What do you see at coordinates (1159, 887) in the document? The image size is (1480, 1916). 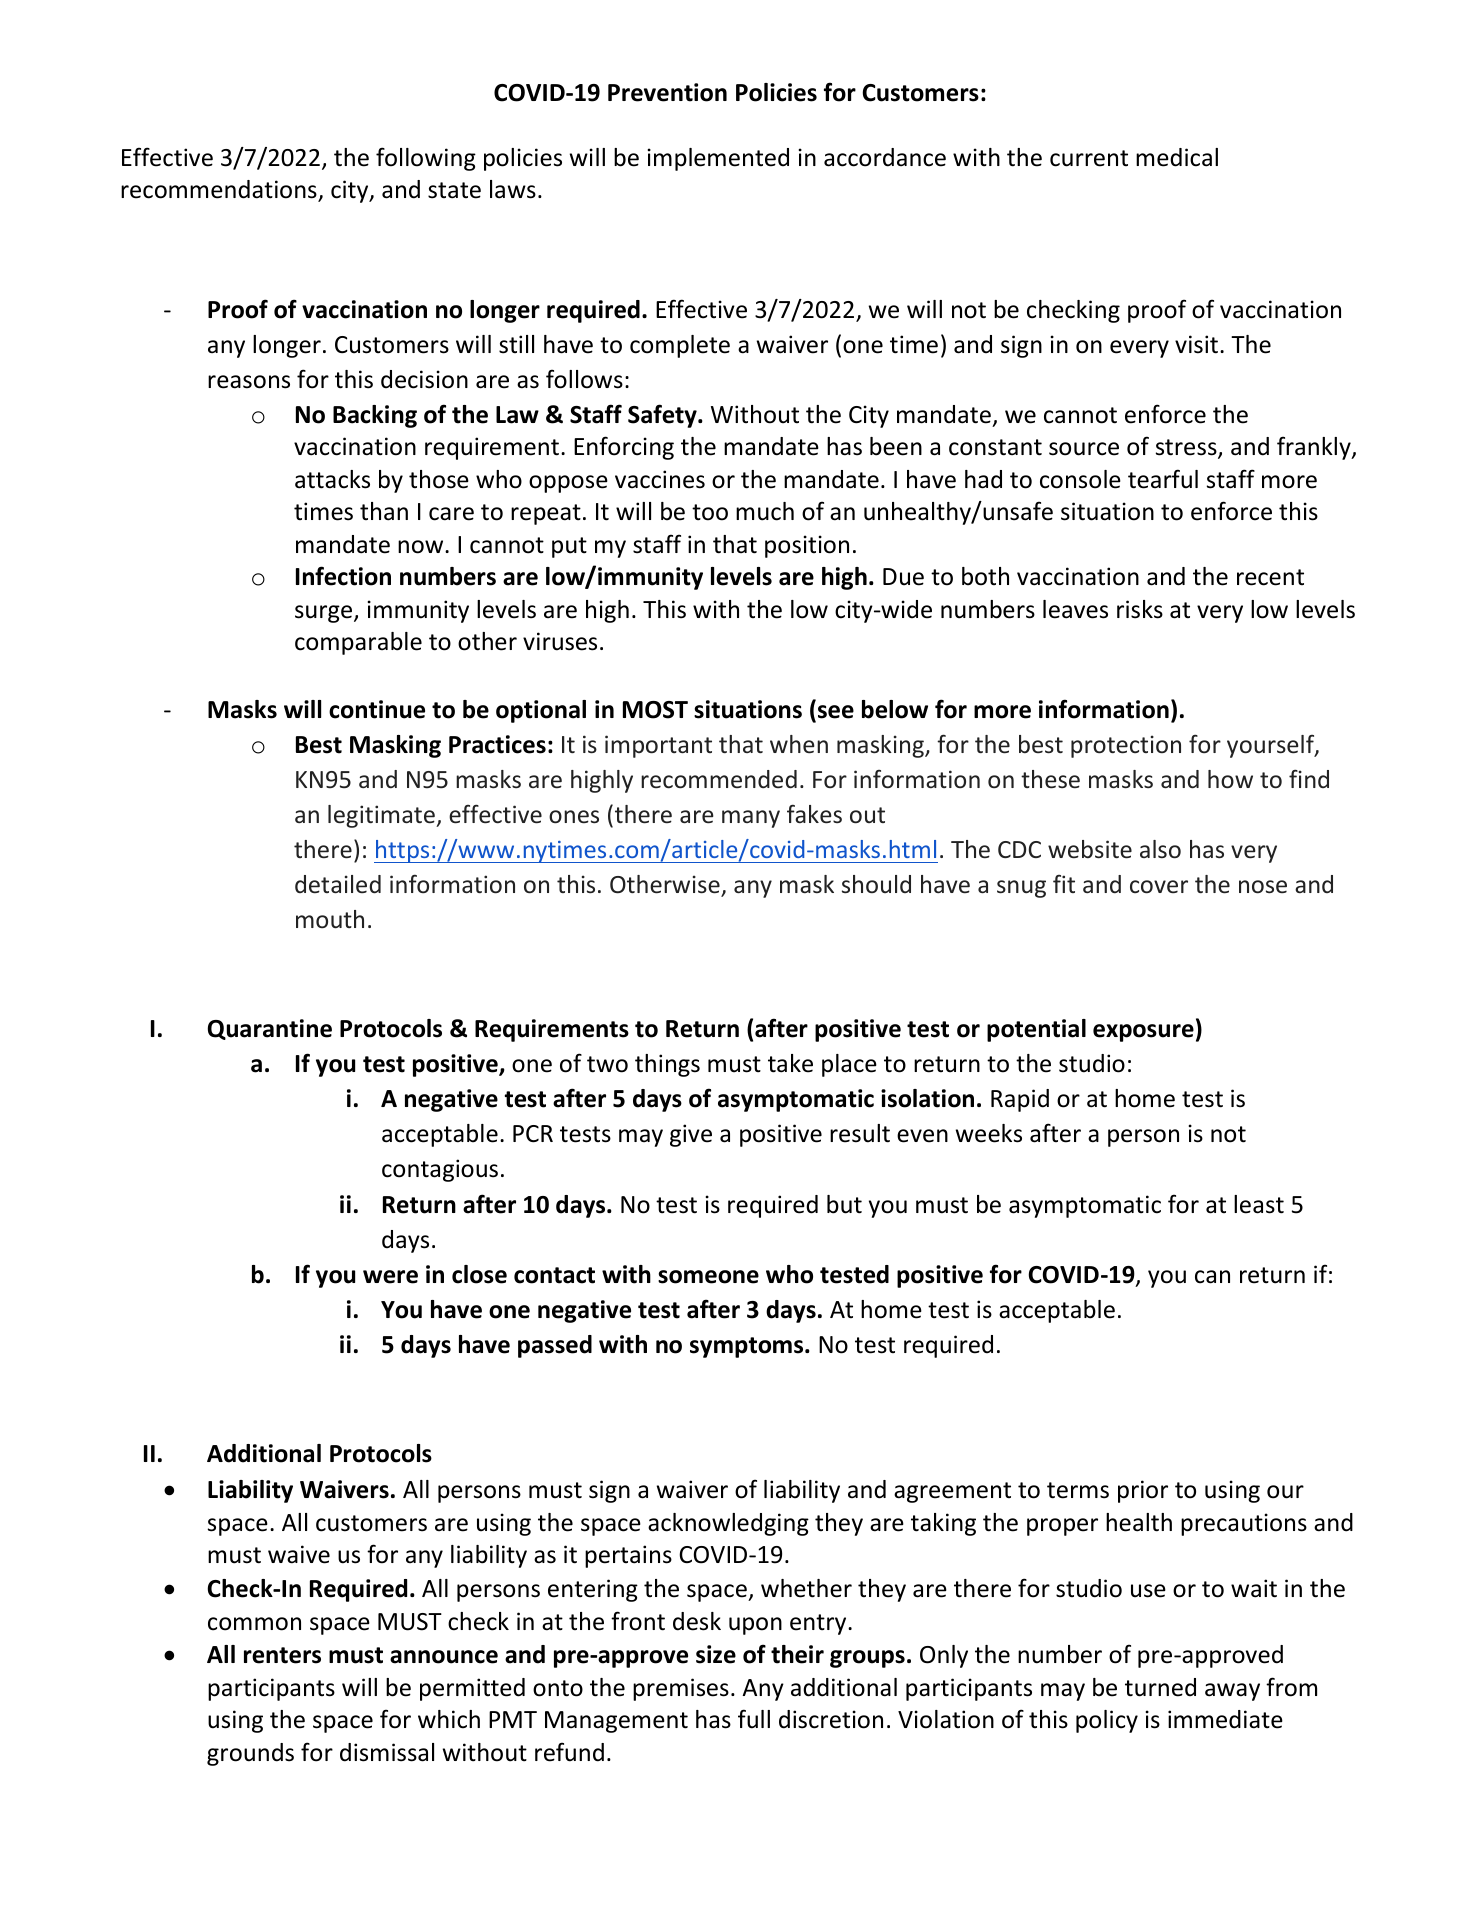 I see `cover` at bounding box center [1159, 887].
